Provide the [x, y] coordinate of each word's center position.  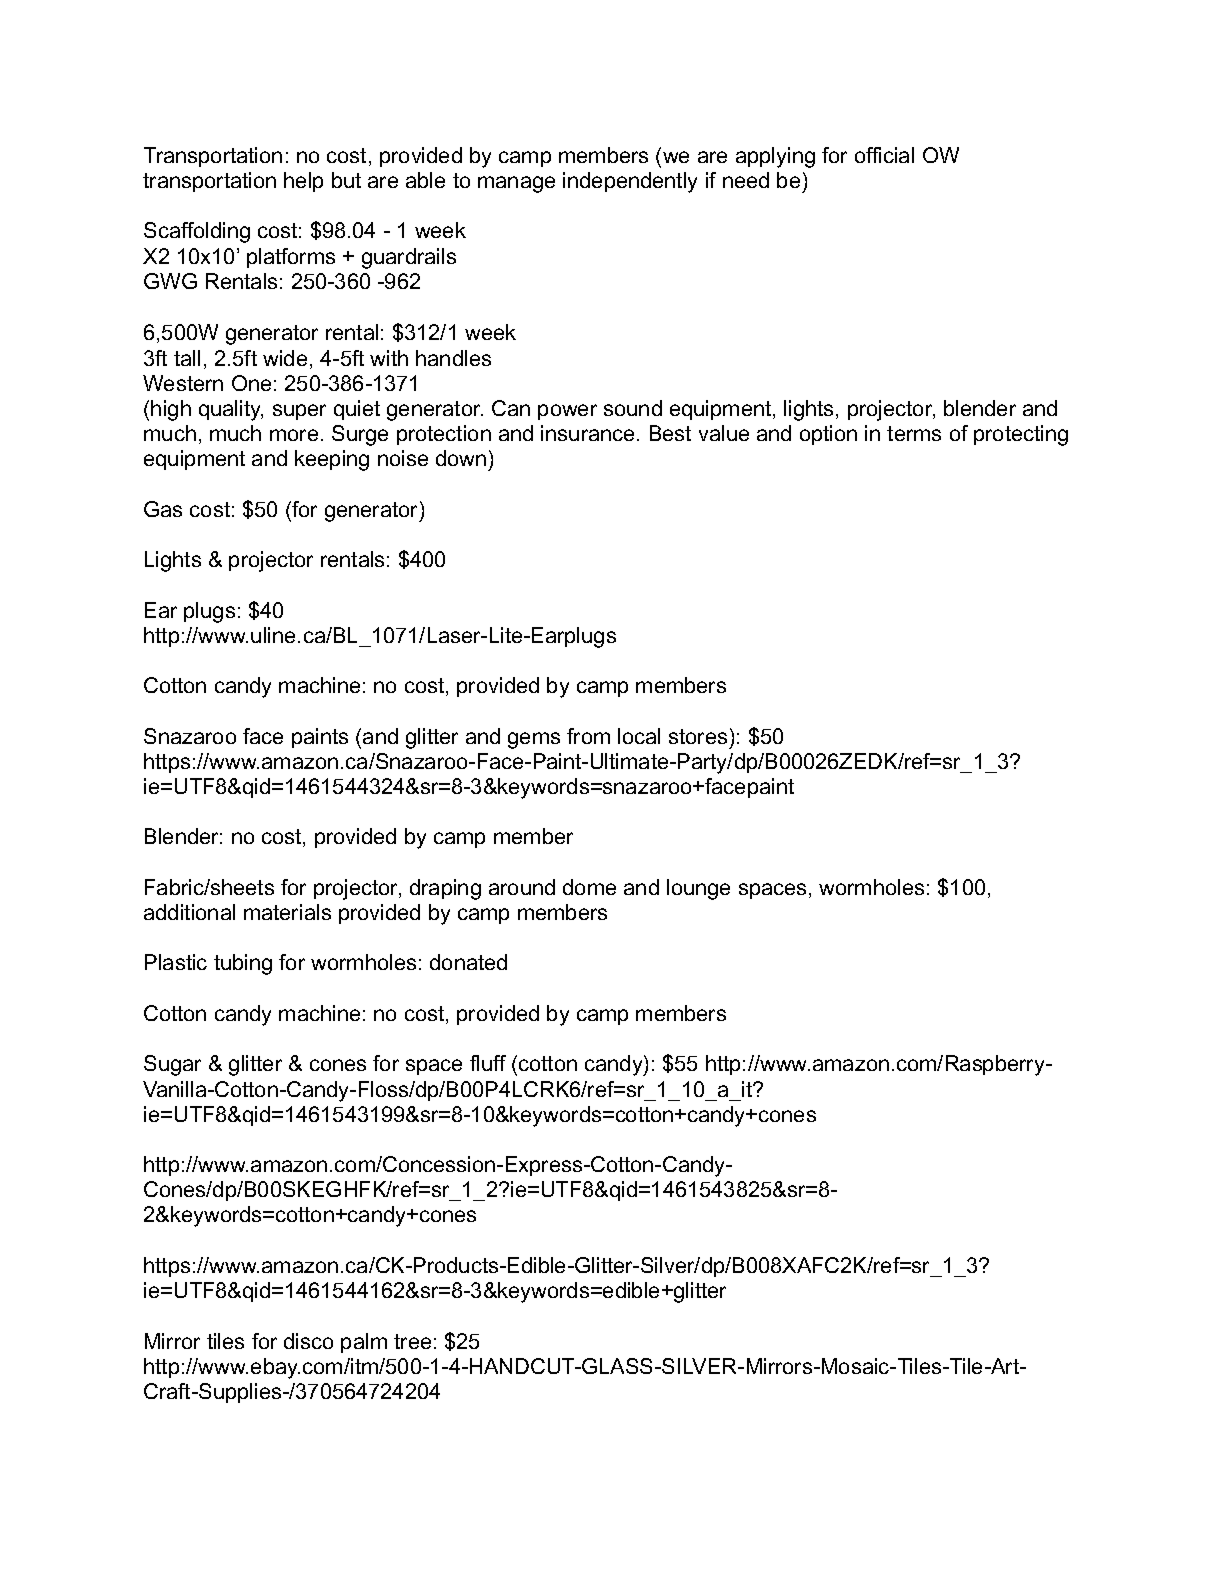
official [884, 155]
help [303, 182]
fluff [488, 1063]
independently [630, 182]
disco [308, 1341]
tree [412, 1341]
